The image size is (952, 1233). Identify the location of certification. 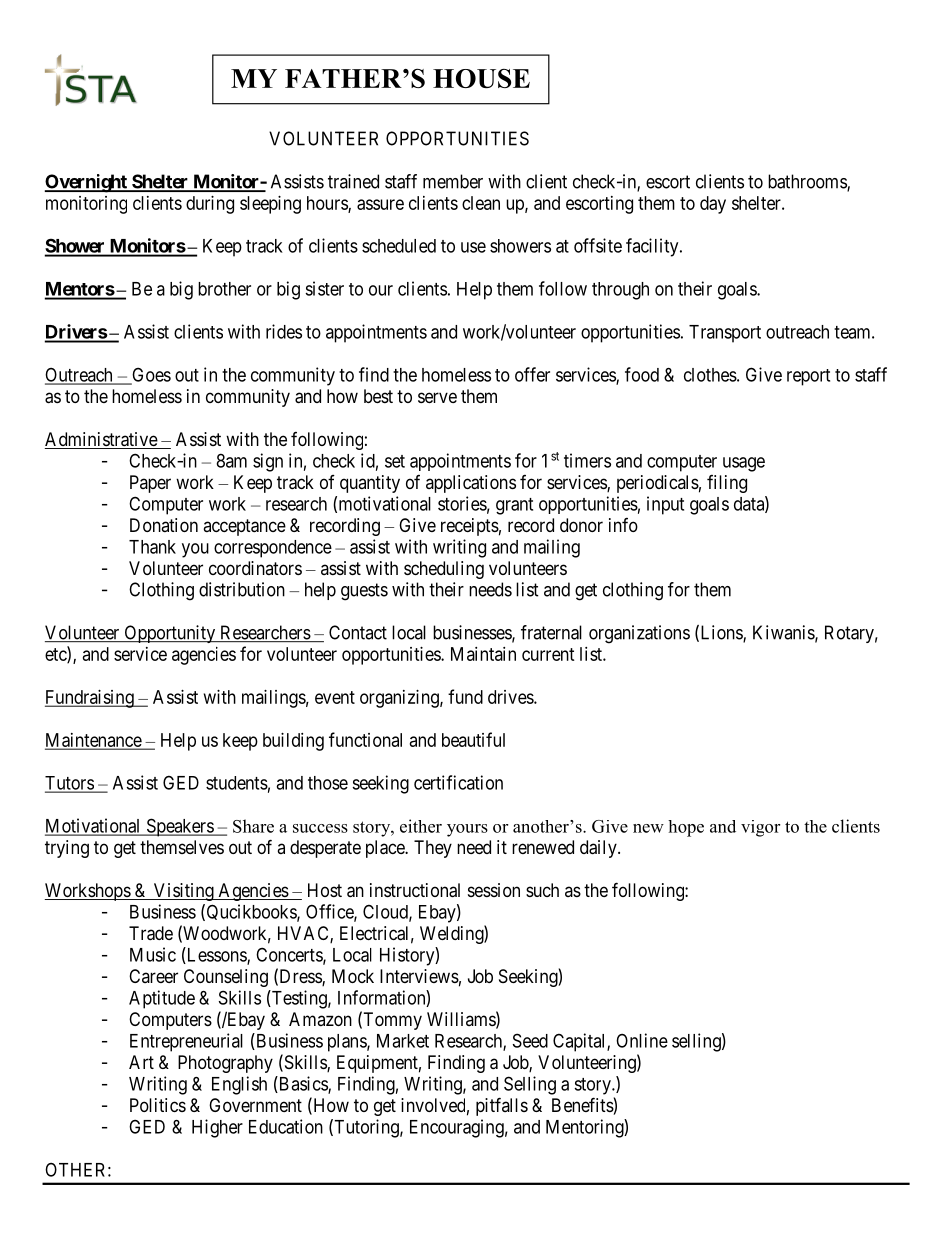
(458, 782).
